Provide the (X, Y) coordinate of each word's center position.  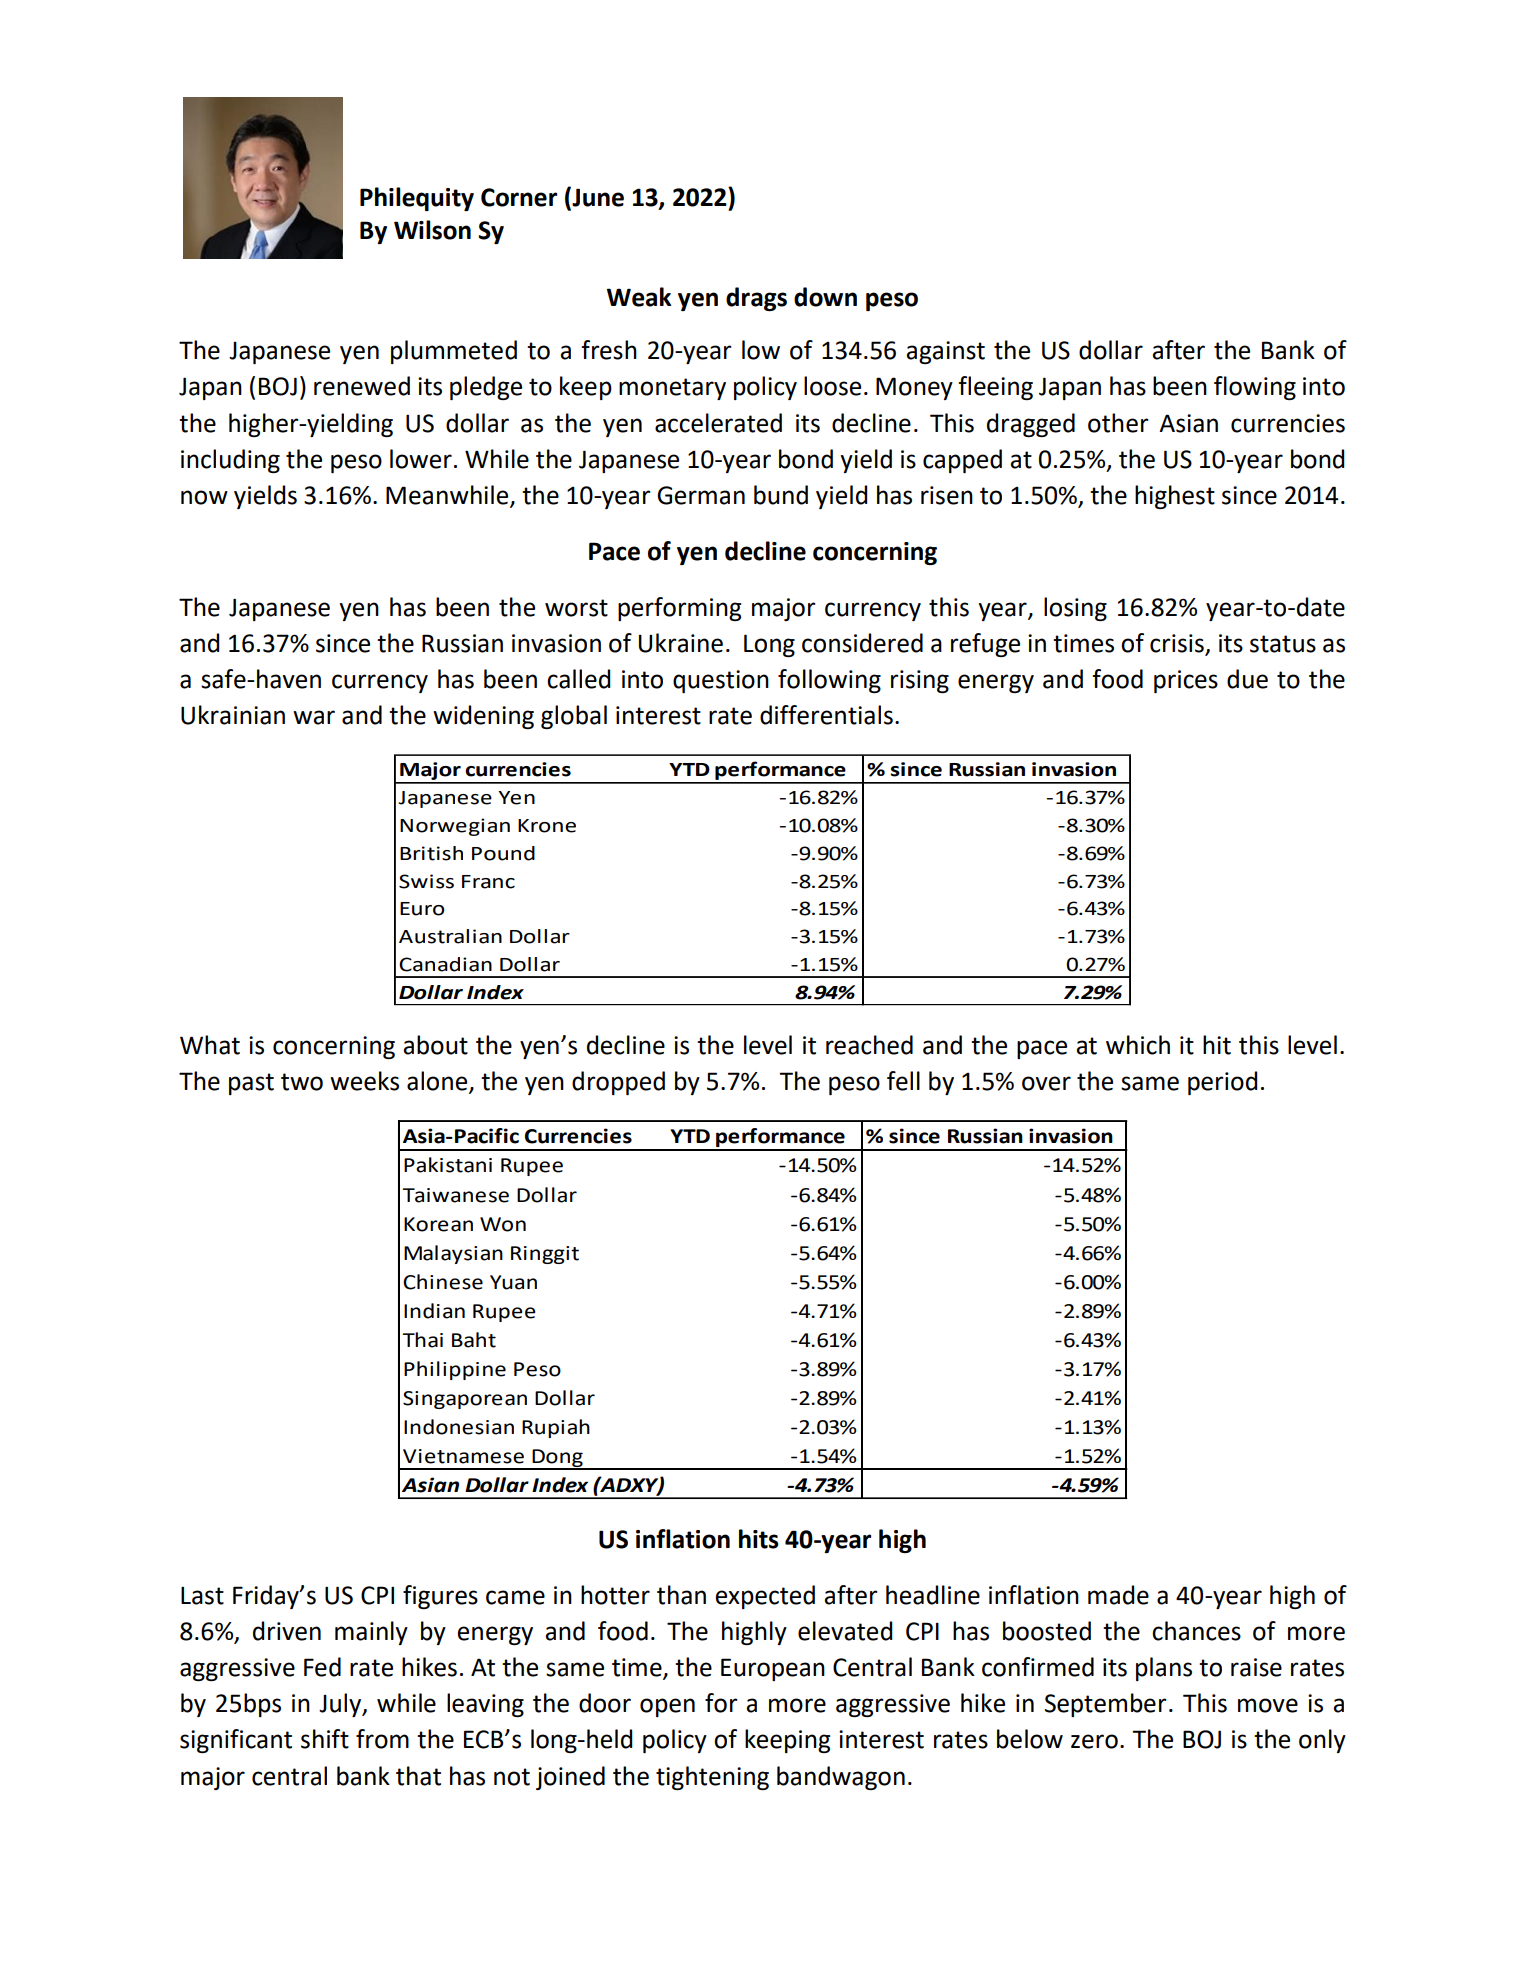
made (1118, 1595)
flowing (1255, 388)
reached (869, 1045)
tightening (712, 1778)
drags (756, 299)
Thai (422, 1340)
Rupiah (556, 1428)
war (314, 717)
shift (325, 1739)
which (1138, 1045)
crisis (1178, 644)
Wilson (432, 230)
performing (679, 609)
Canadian (445, 964)
